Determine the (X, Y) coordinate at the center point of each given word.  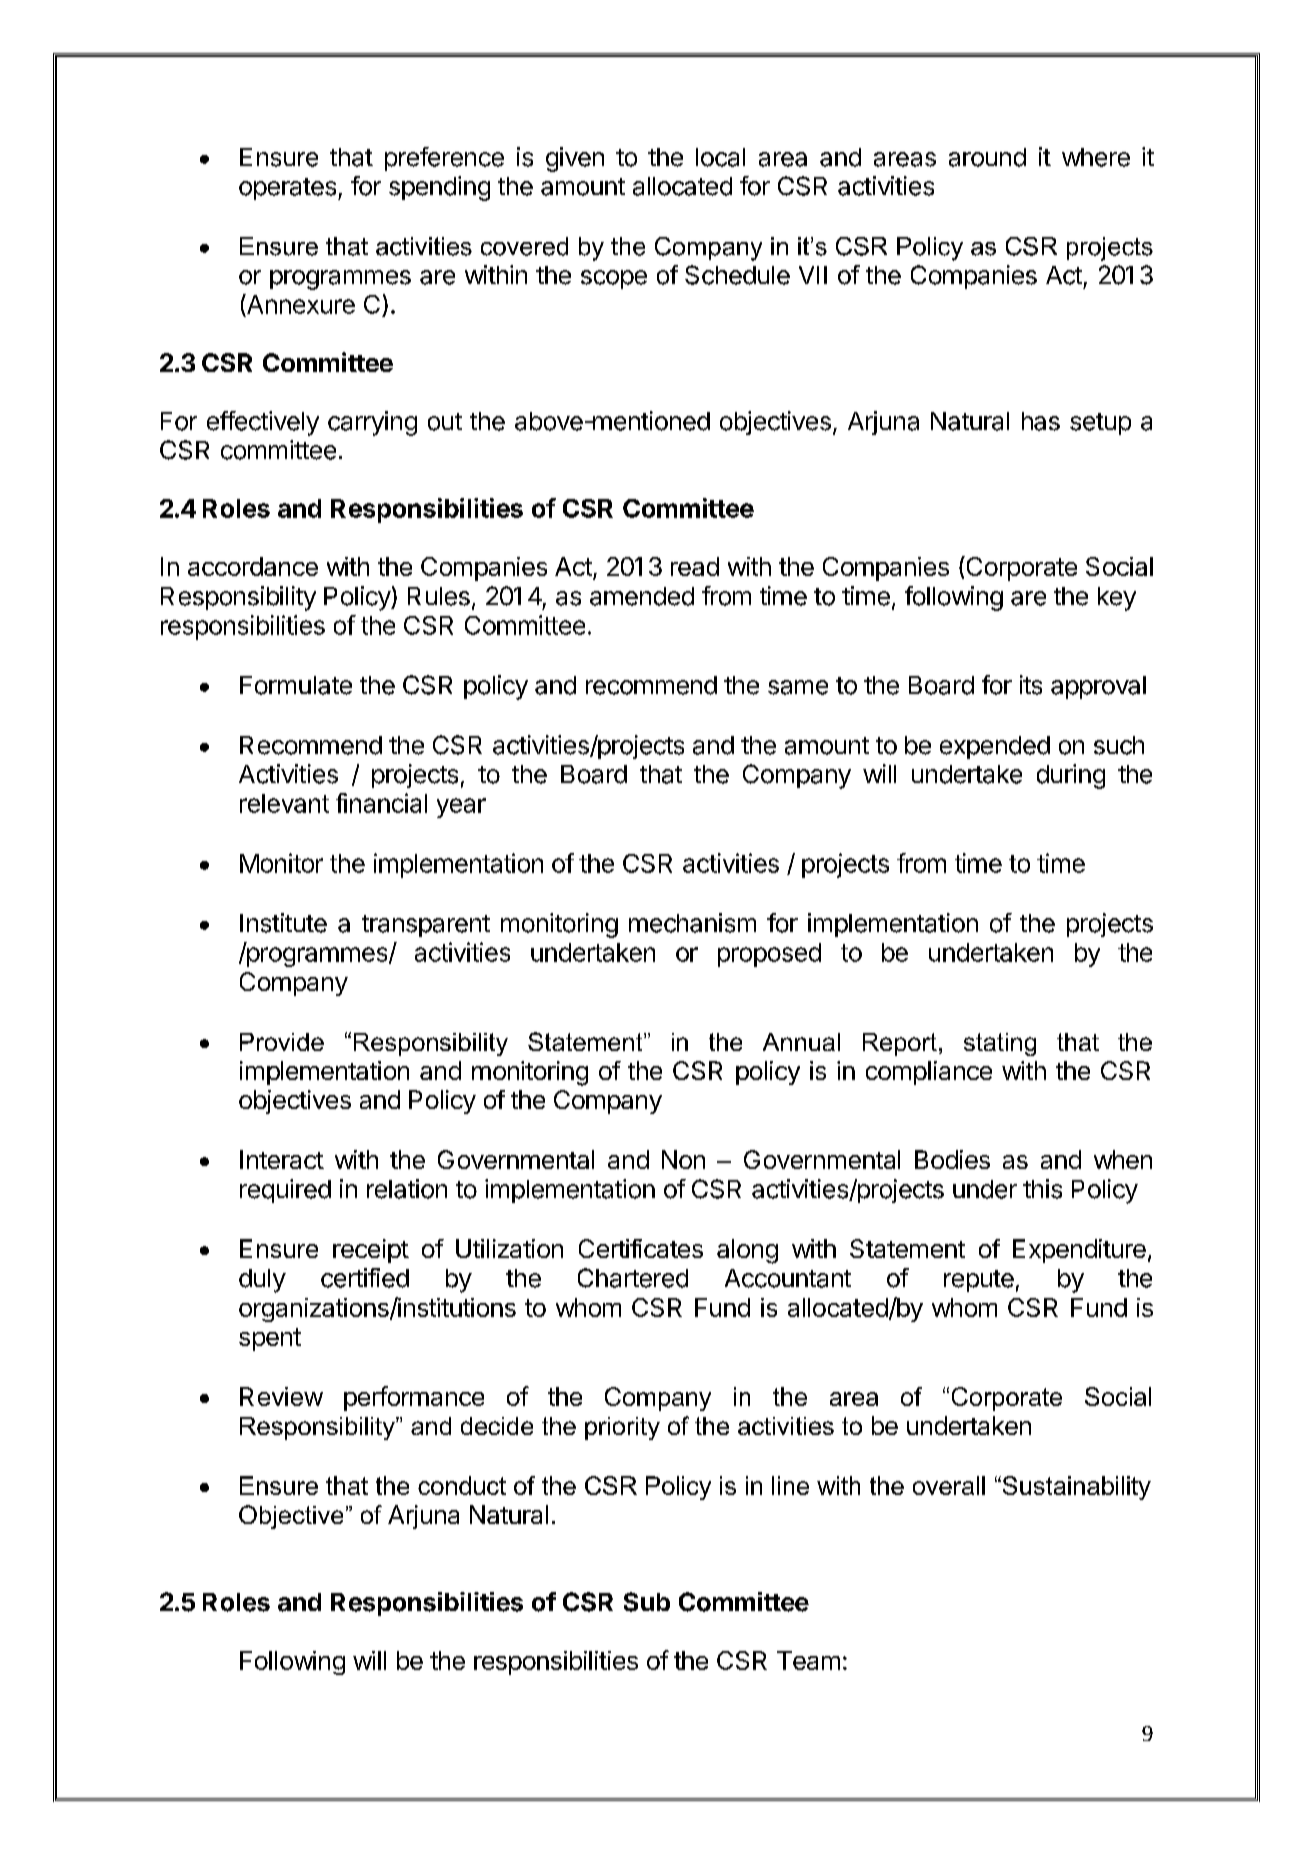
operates (287, 189)
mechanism (692, 923)
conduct (462, 1485)
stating (1000, 1044)
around (987, 157)
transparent (426, 926)
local (720, 157)
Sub (647, 1602)
